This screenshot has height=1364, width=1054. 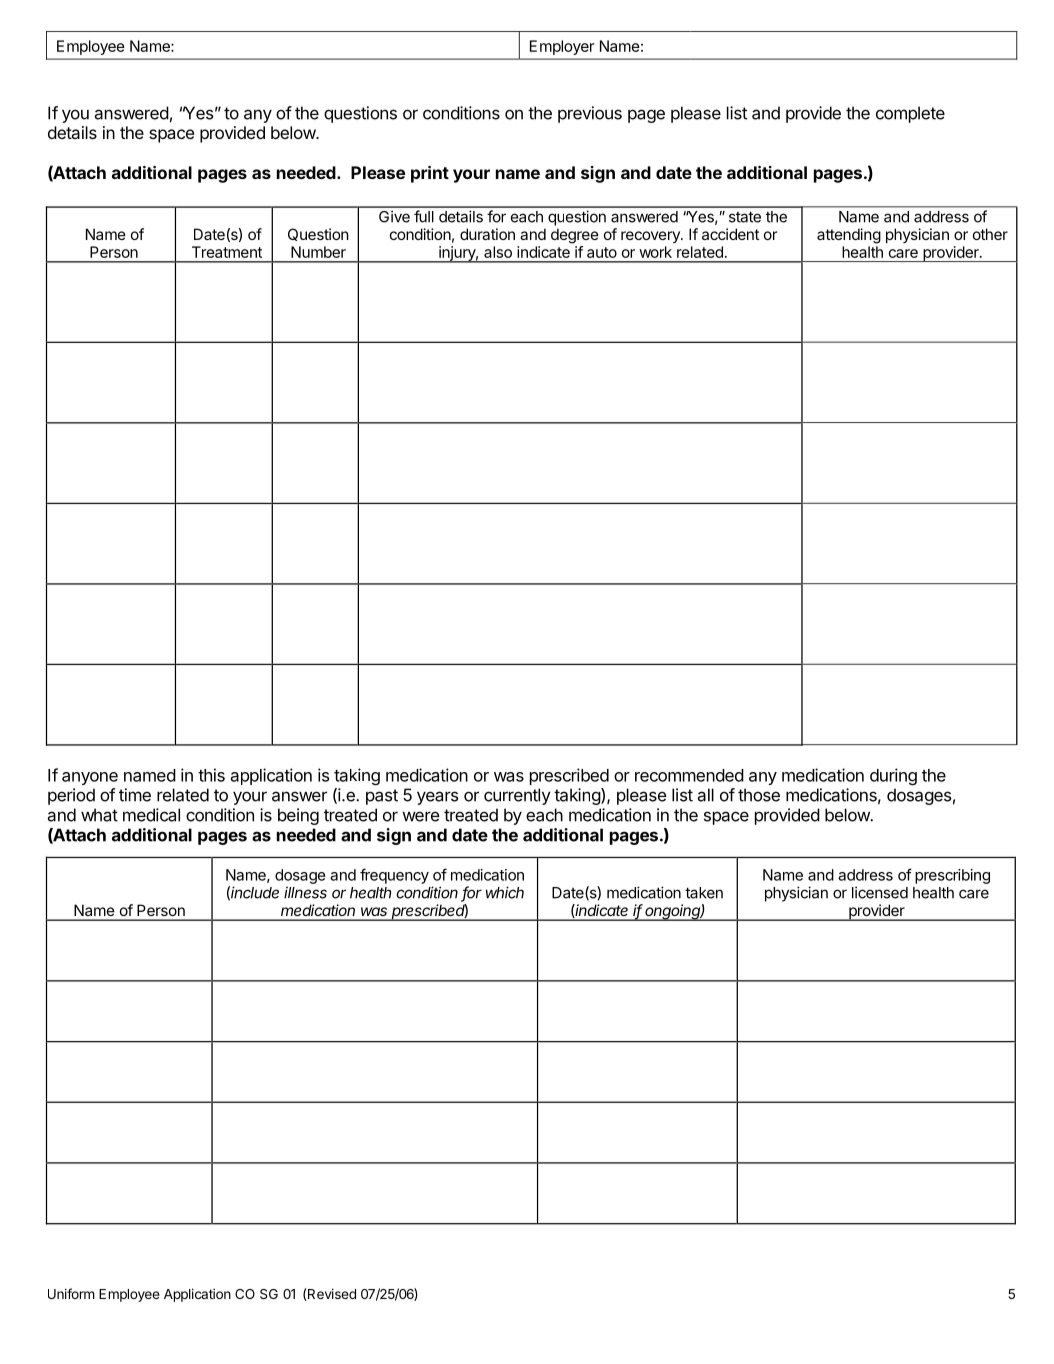 I want to click on prescribing, so click(x=952, y=876).
